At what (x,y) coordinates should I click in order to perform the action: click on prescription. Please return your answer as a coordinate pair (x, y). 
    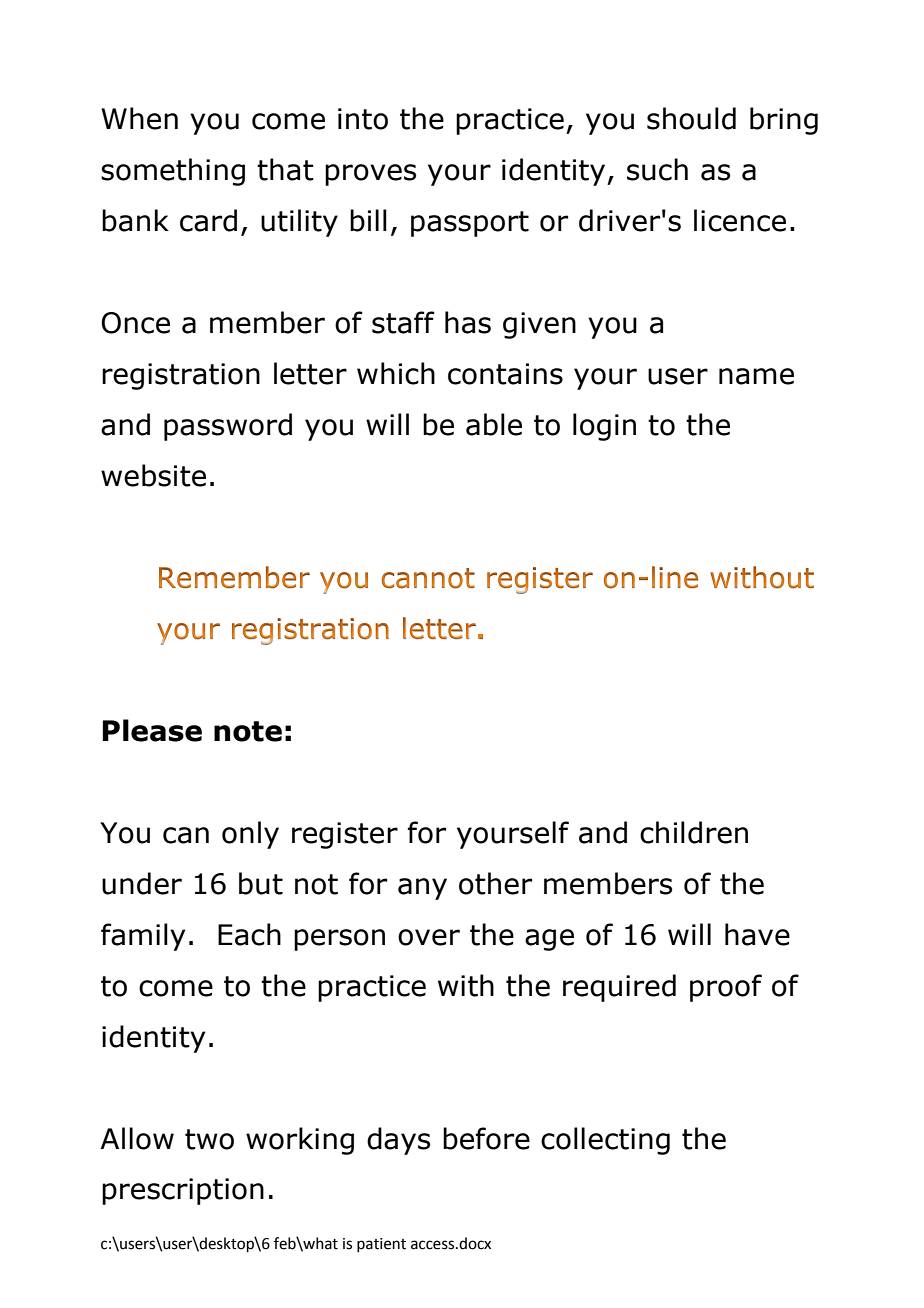
    Looking at the image, I should click on (183, 1191).
